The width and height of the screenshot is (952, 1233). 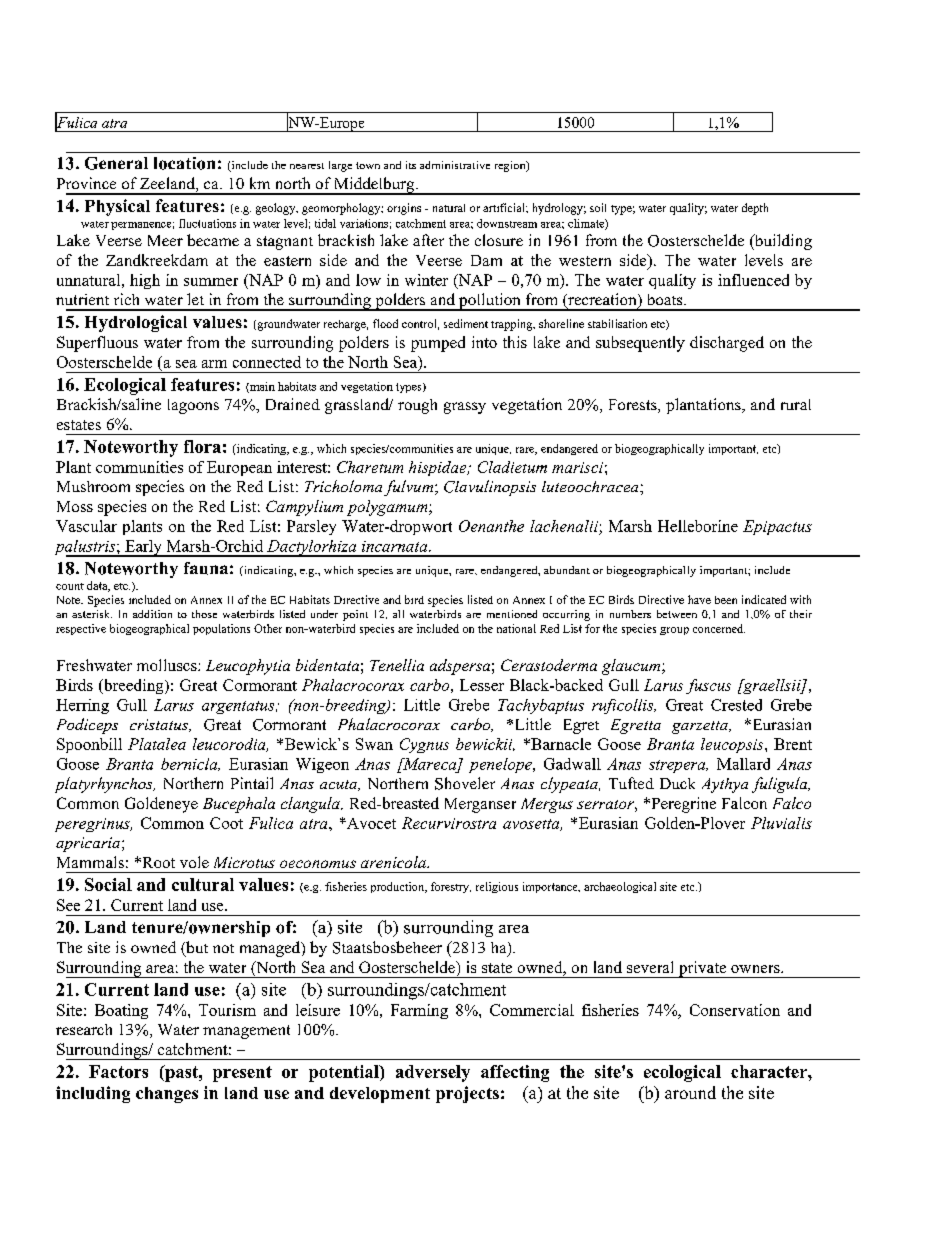 What do you see at coordinates (404, 209) in the screenshot?
I see `origins` at bounding box center [404, 209].
